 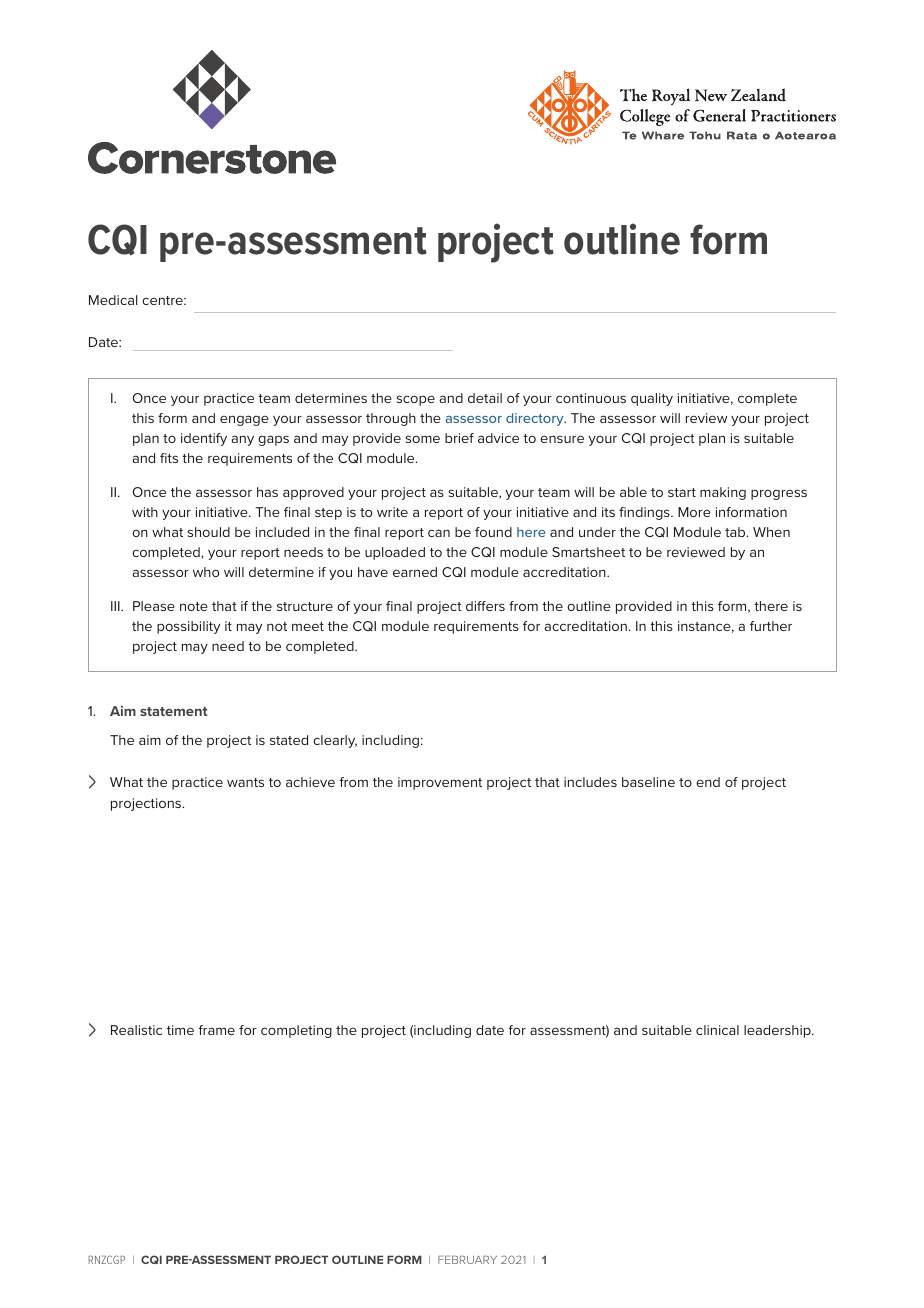 What do you see at coordinates (485, 398) in the page?
I see `detail` at bounding box center [485, 398].
